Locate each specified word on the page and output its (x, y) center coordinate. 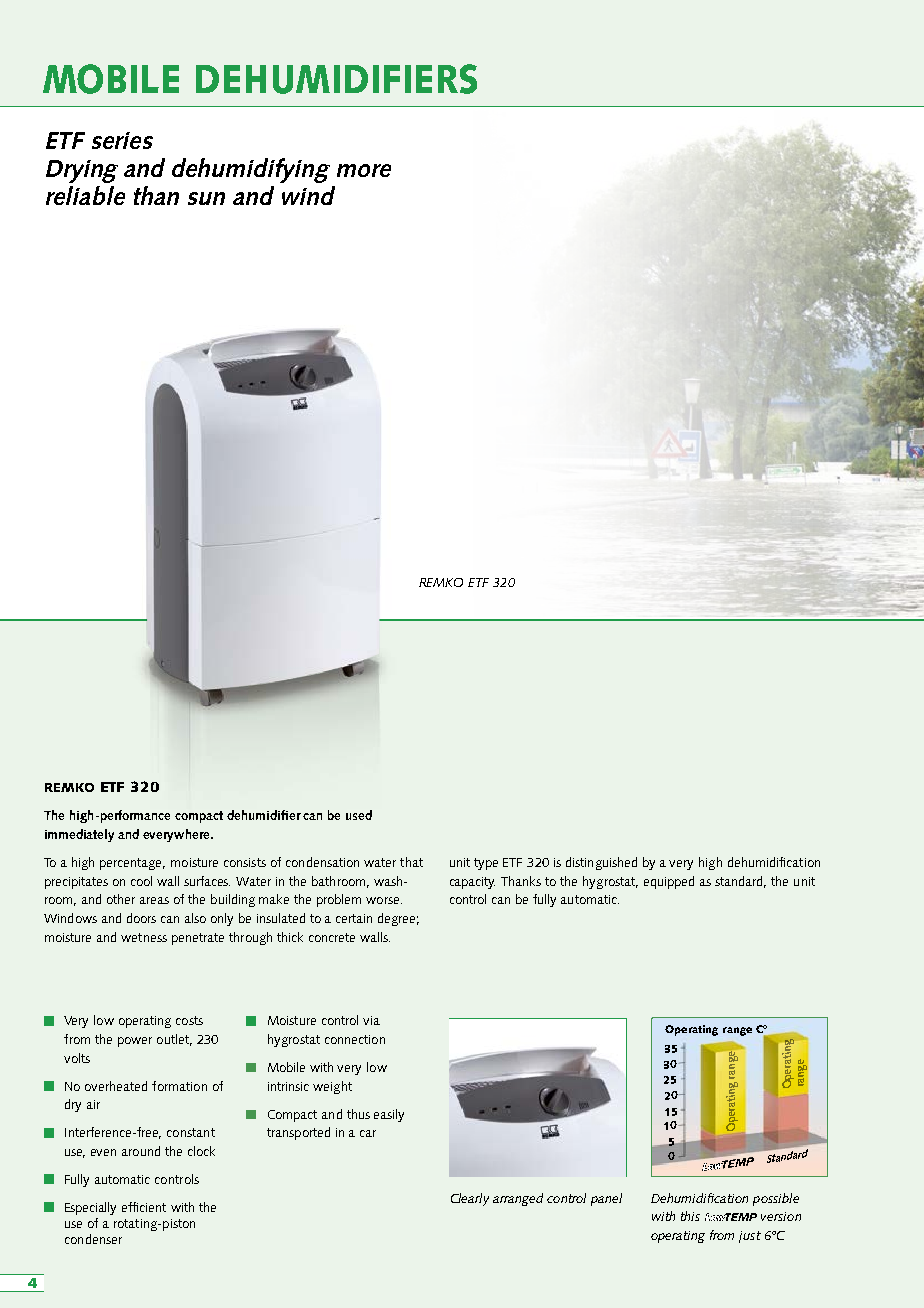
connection (355, 1039)
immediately (79, 835)
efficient (144, 1207)
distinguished (601, 863)
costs (189, 1020)
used (359, 815)
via (371, 1020)
